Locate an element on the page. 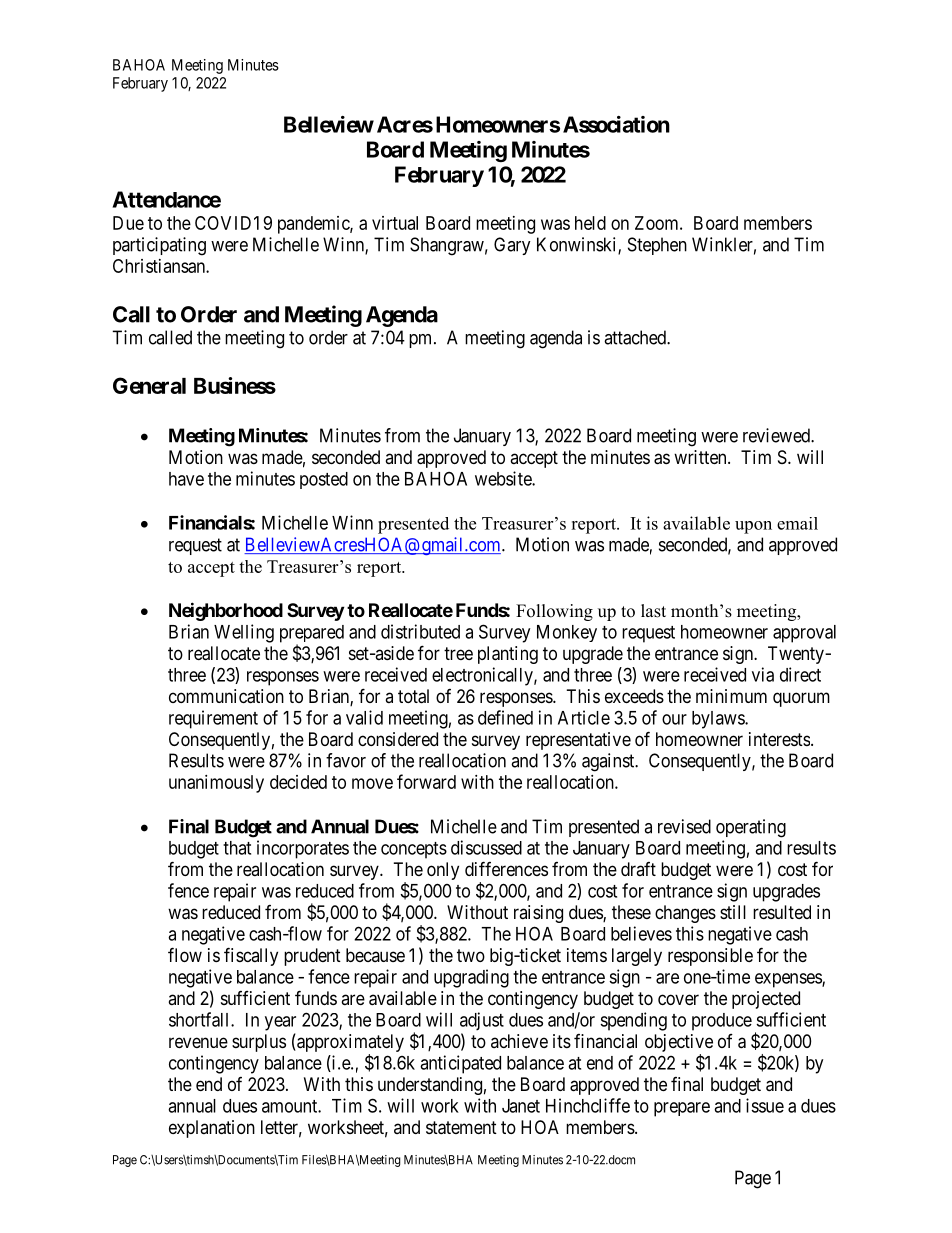 Image resolution: width=952 pixels, height=1233 pixels. issue is located at coordinates (765, 1105).
